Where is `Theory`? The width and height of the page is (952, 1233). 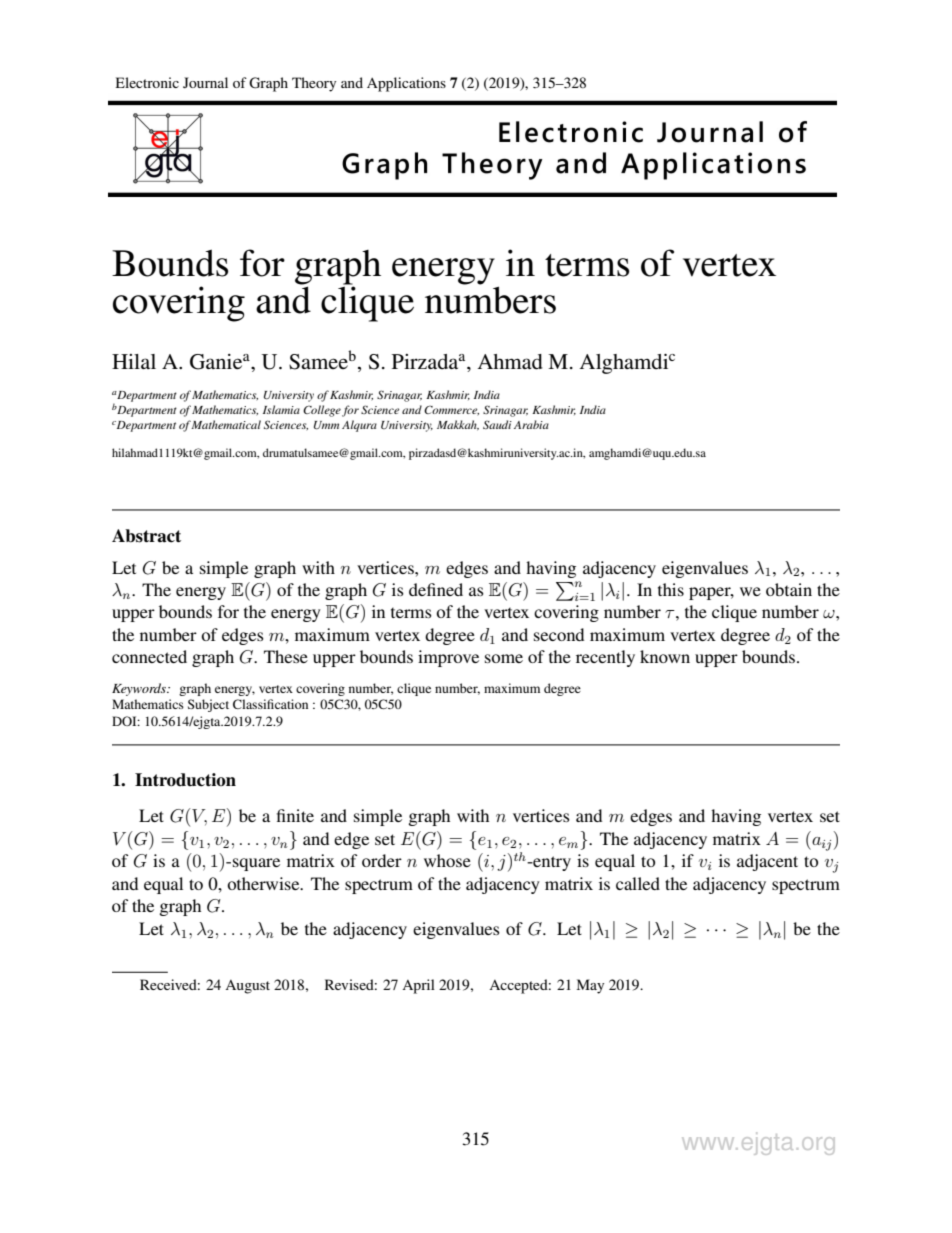
Theory is located at coordinates (314, 84).
